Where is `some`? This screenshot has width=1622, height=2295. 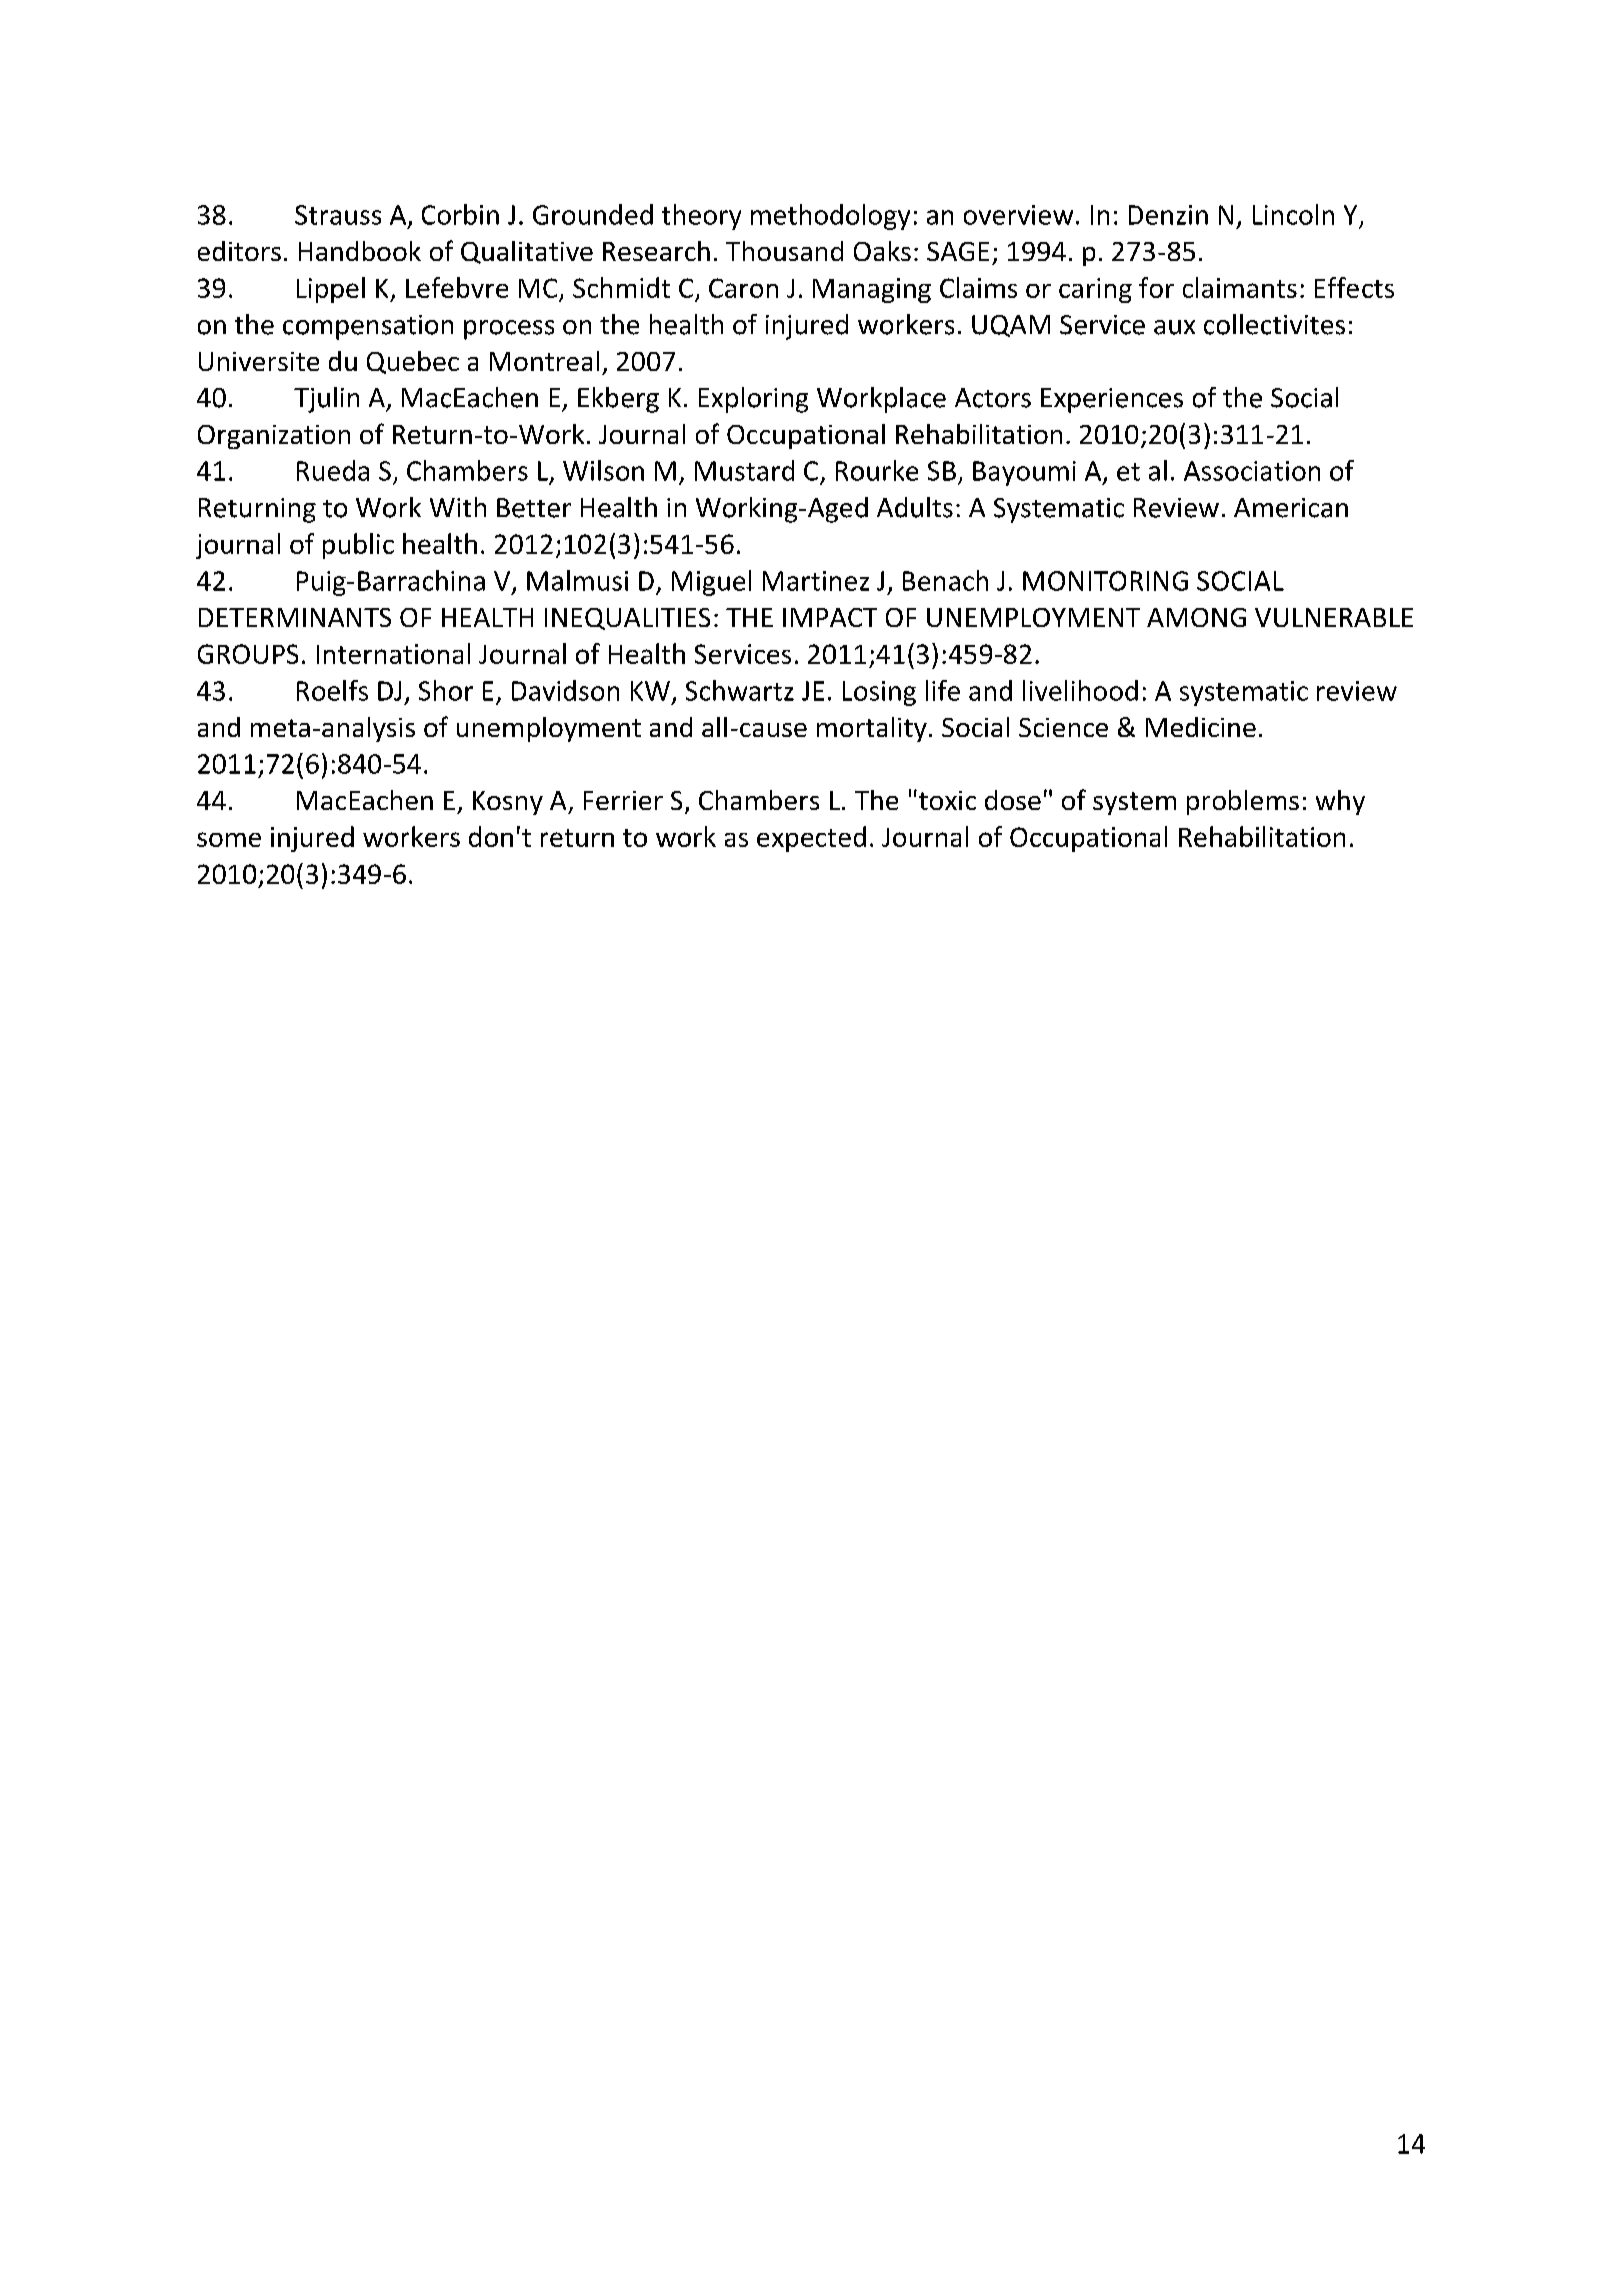
some is located at coordinates (229, 839).
